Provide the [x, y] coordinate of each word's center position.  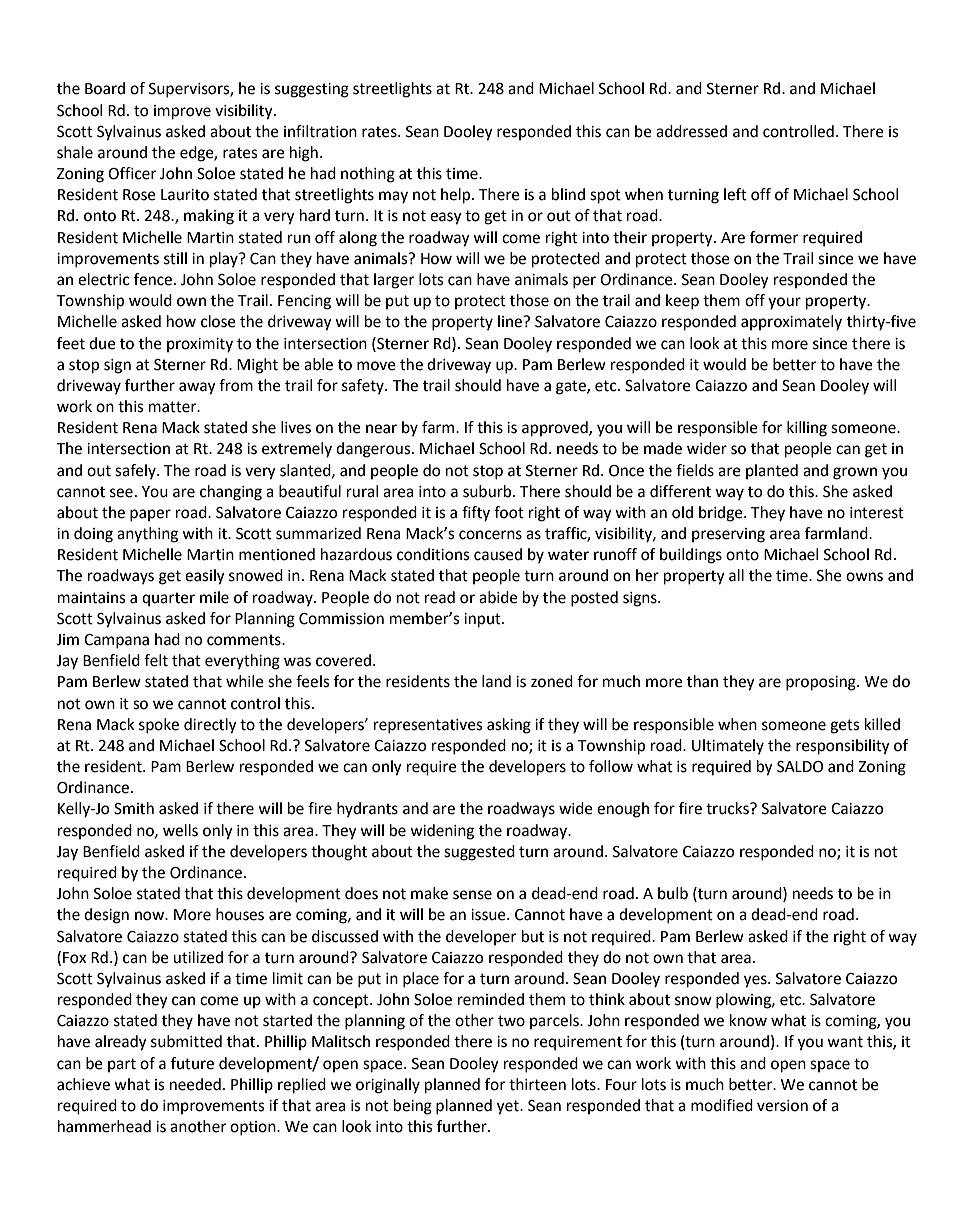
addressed [691, 131]
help [457, 196]
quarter [168, 599]
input [483, 620]
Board [105, 88]
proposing [822, 683]
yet [509, 1107]
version [782, 1106]
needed [195, 1084]
